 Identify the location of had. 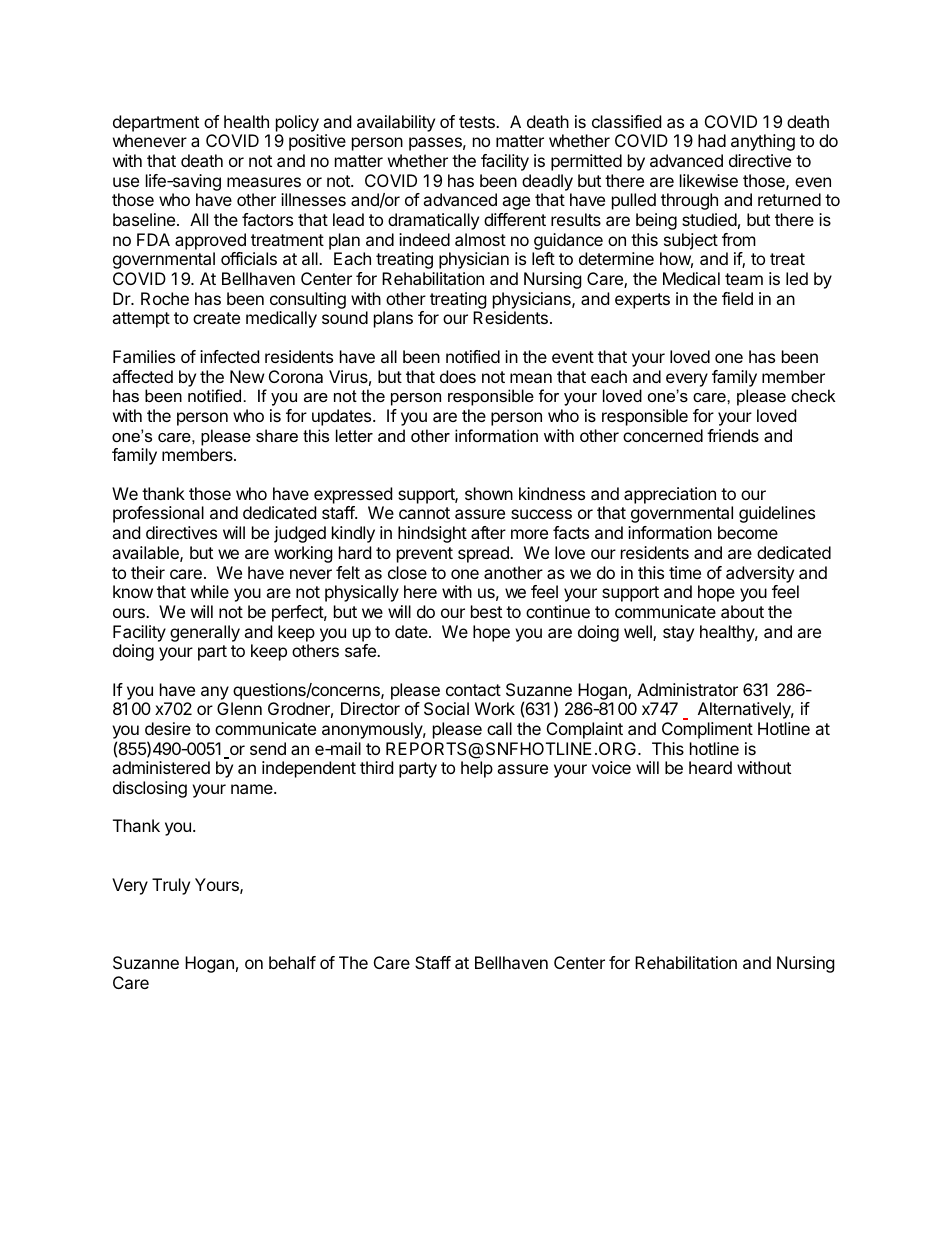
(712, 140).
